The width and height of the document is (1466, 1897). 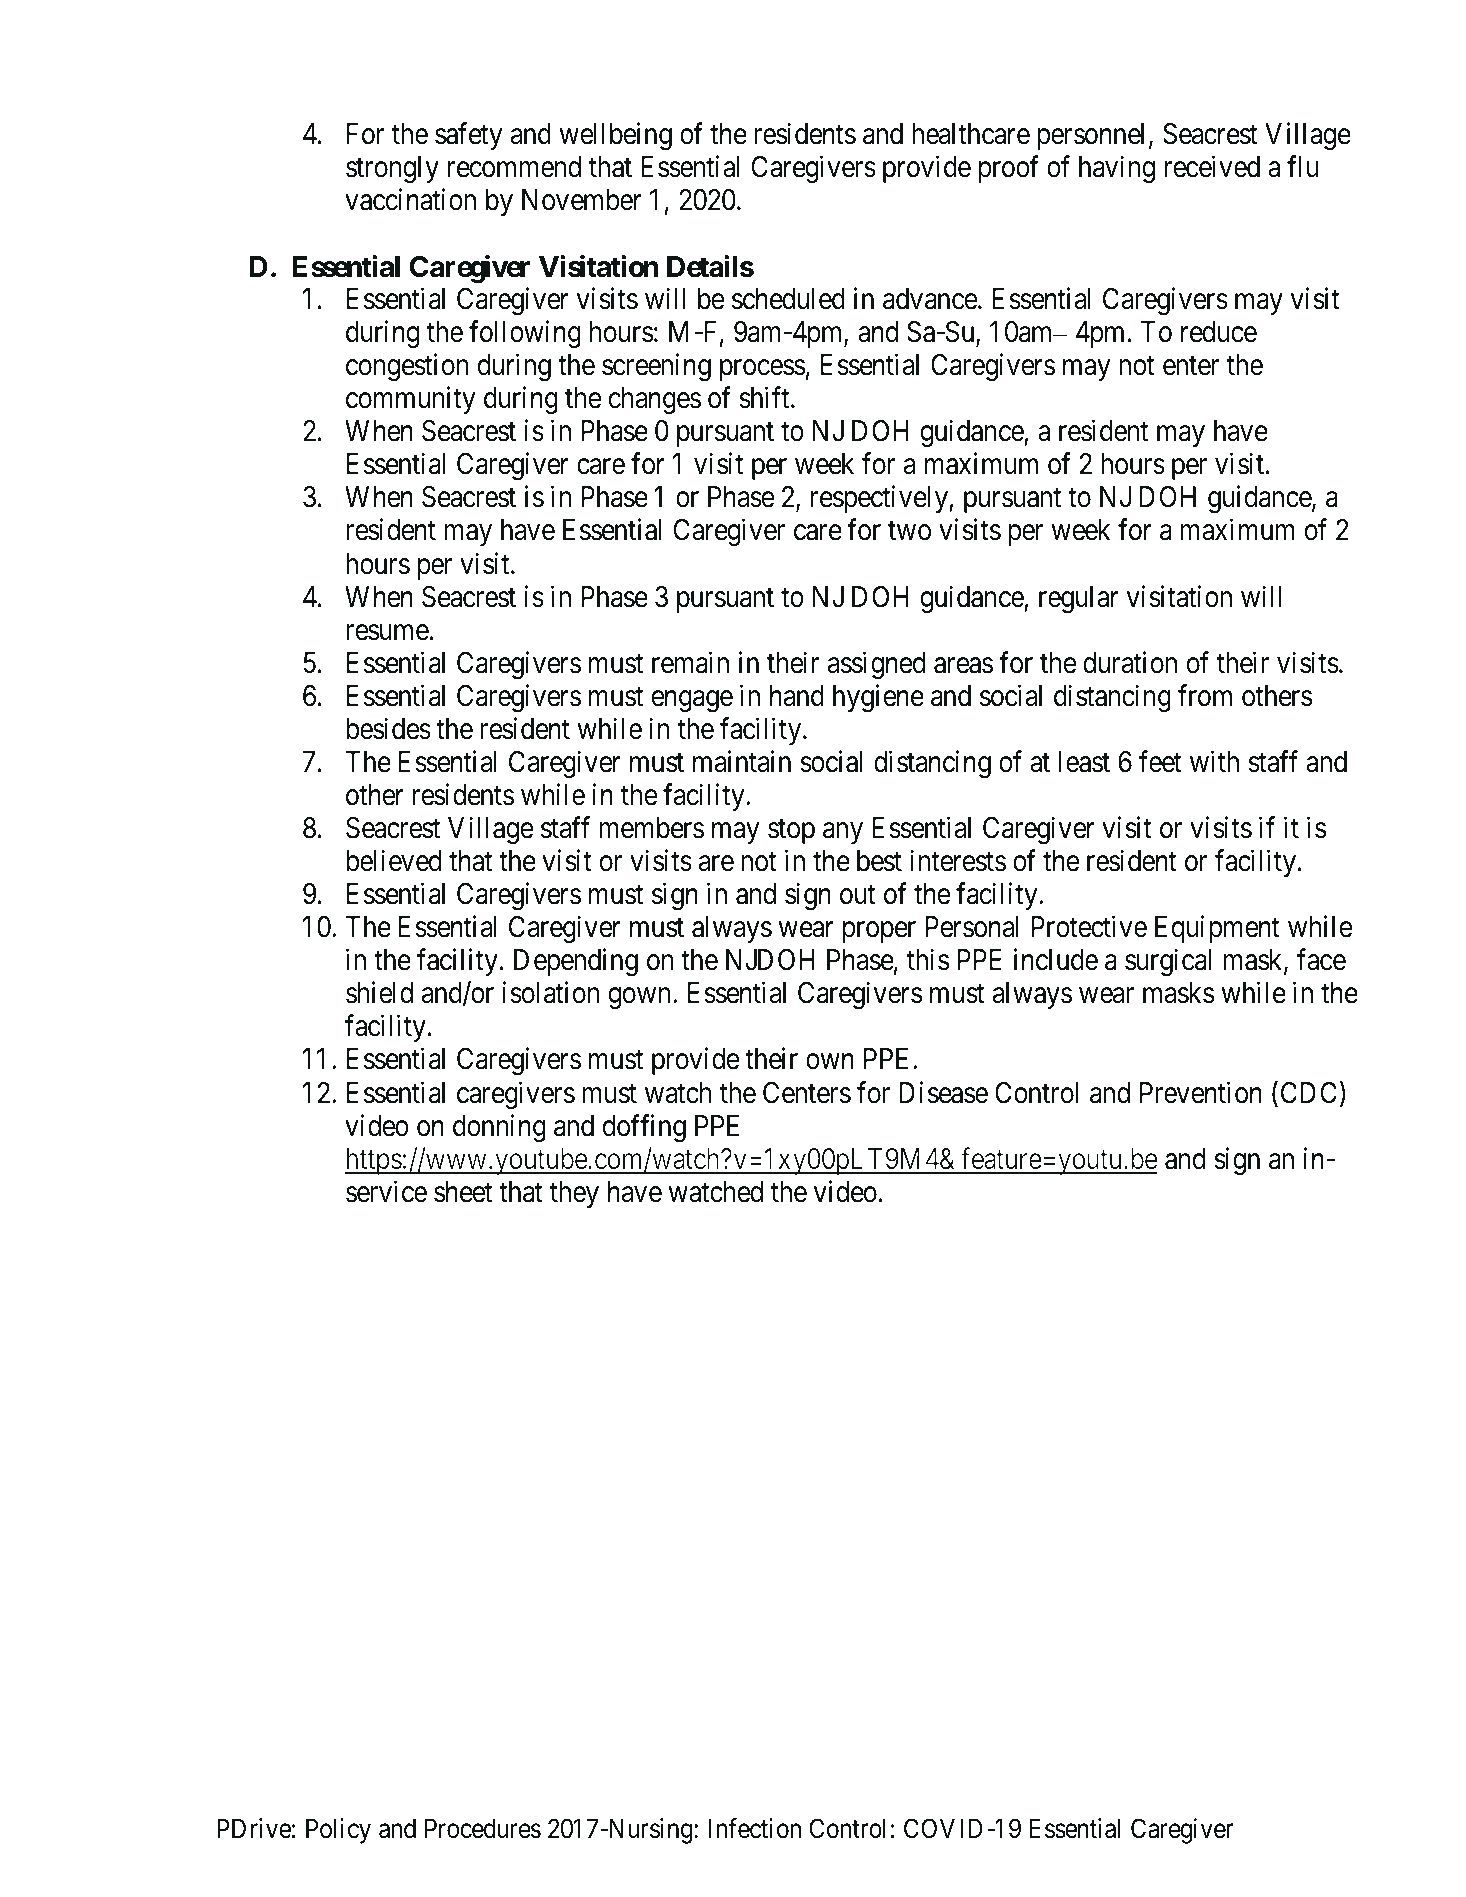 What do you see at coordinates (338, 1831) in the document?
I see `Policy` at bounding box center [338, 1831].
